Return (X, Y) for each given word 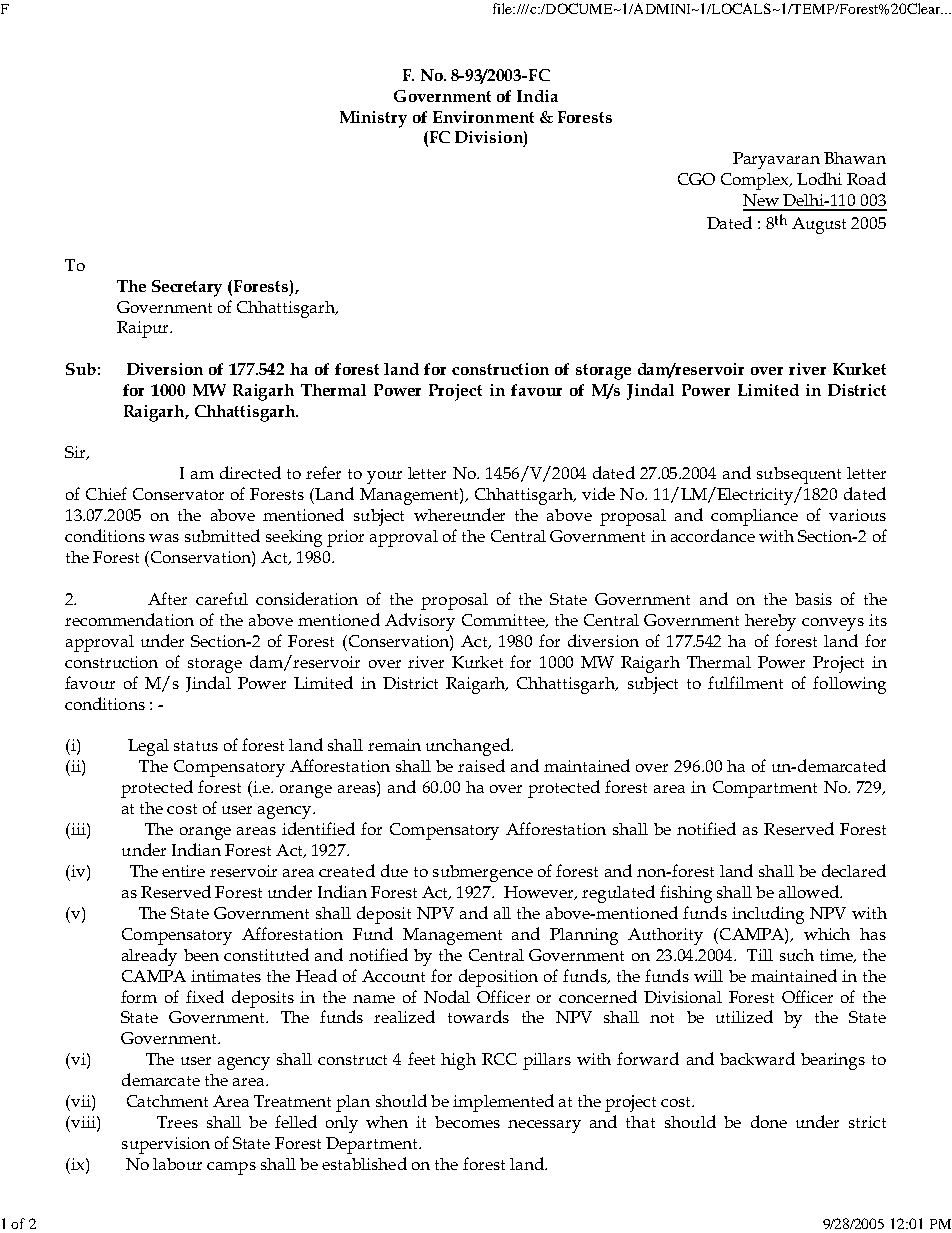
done (769, 1121)
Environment (483, 117)
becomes (467, 1122)
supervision (166, 1145)
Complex (756, 181)
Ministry (373, 119)
